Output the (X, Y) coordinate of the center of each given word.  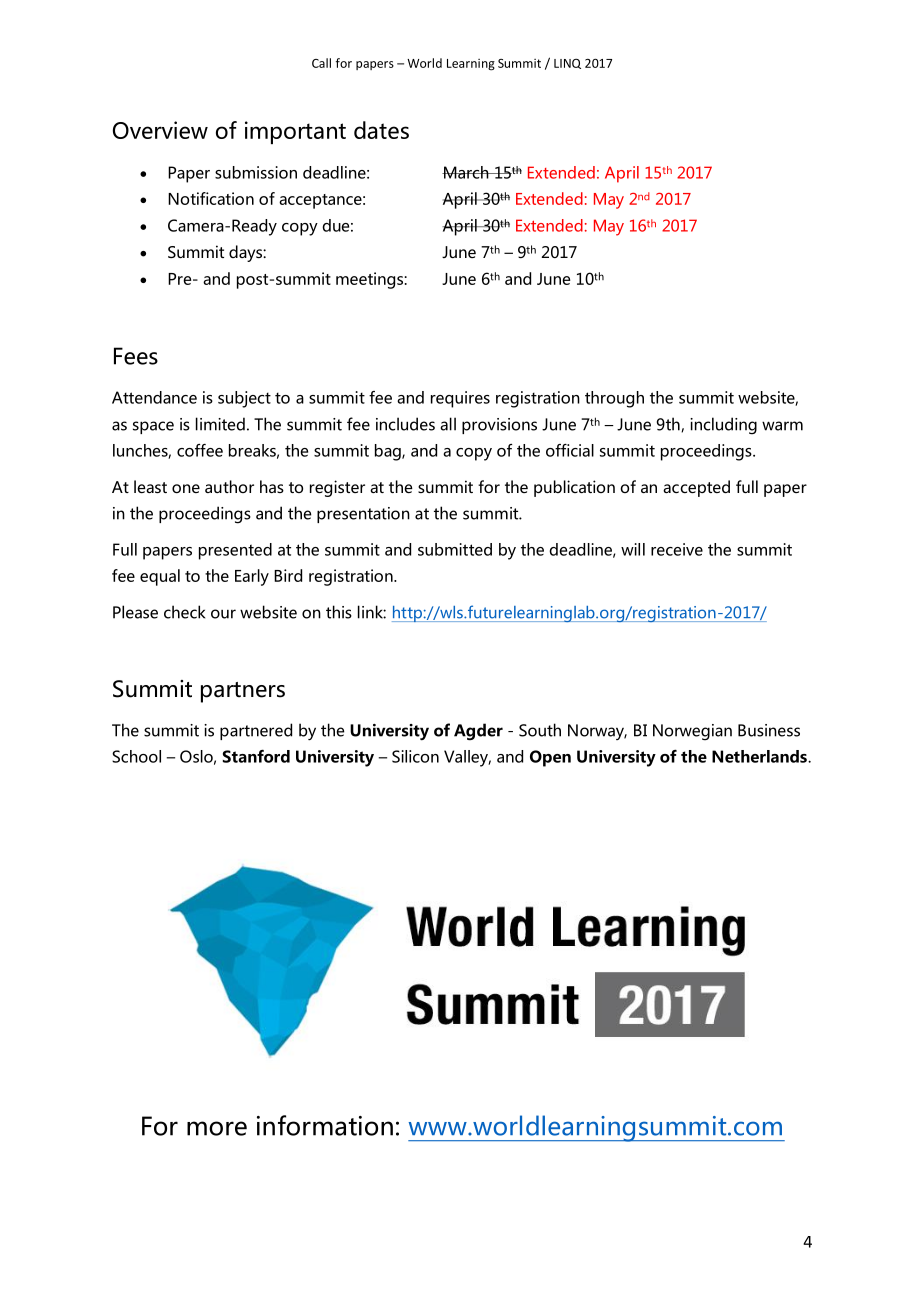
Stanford (256, 756)
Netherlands (760, 756)
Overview (160, 130)
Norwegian (692, 732)
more (217, 1128)
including (723, 426)
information (325, 1125)
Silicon (415, 756)
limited (220, 424)
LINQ (567, 64)
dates (381, 130)
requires (460, 399)
